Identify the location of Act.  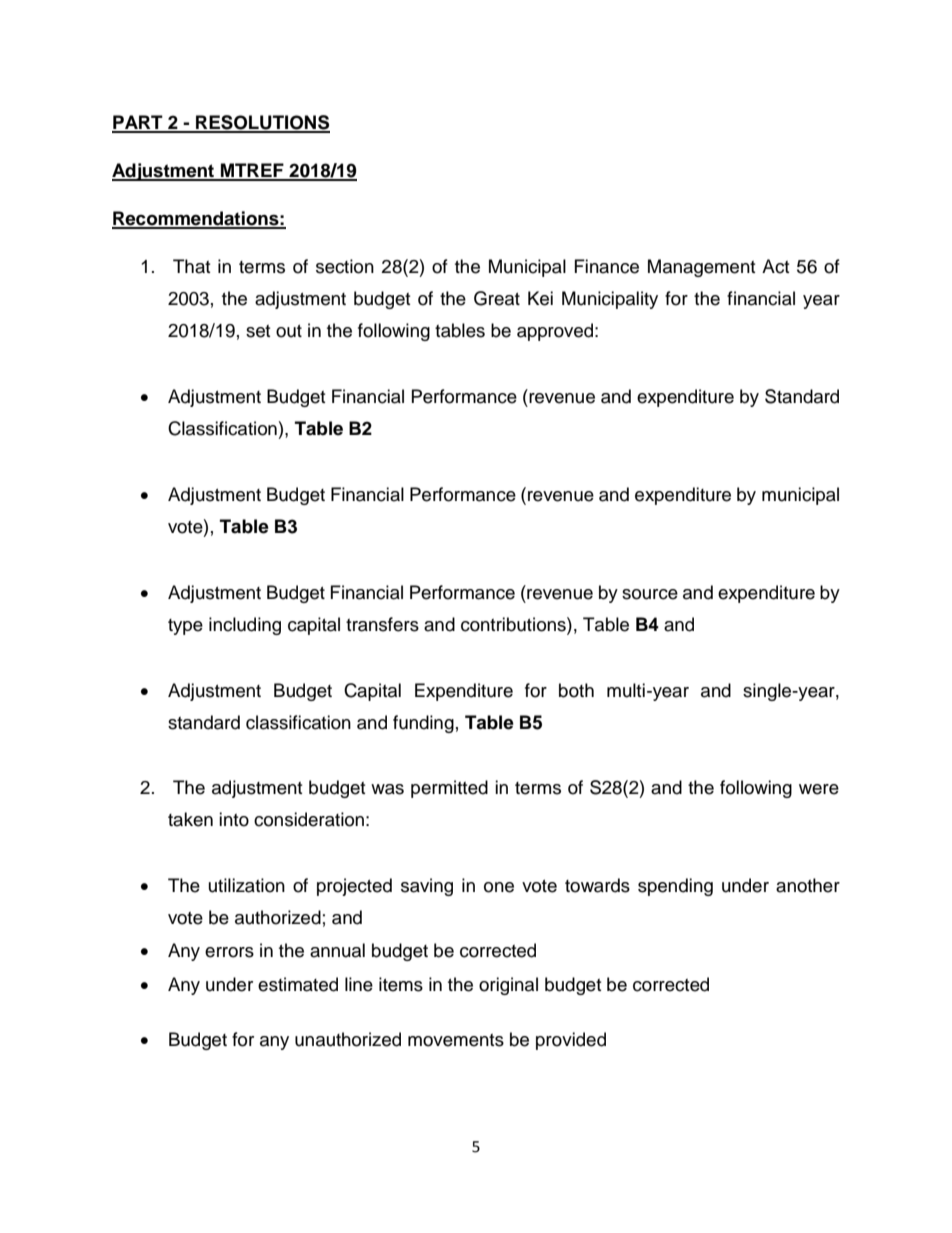
(775, 266).
